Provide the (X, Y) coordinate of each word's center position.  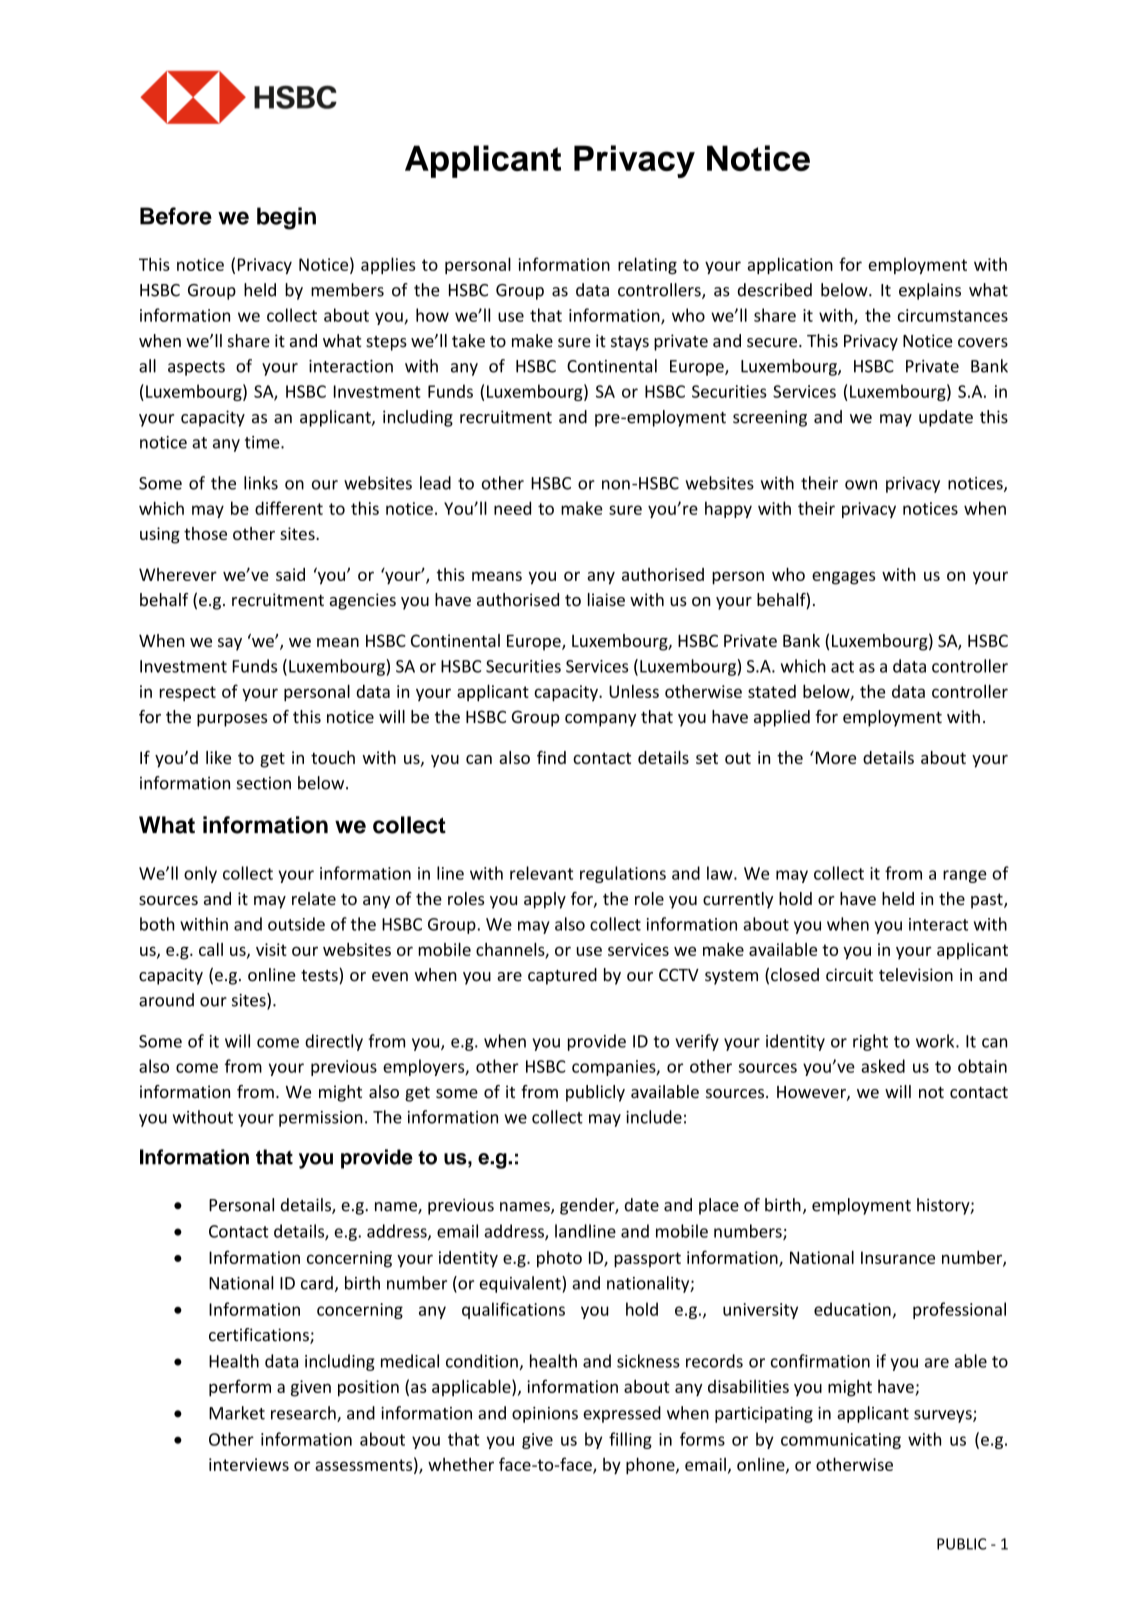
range (965, 876)
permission (321, 1119)
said (290, 574)
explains (930, 291)
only (200, 874)
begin (286, 218)
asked (883, 1066)
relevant (541, 873)
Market (237, 1413)
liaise (606, 600)
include (654, 1117)
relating (647, 265)
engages (843, 578)
